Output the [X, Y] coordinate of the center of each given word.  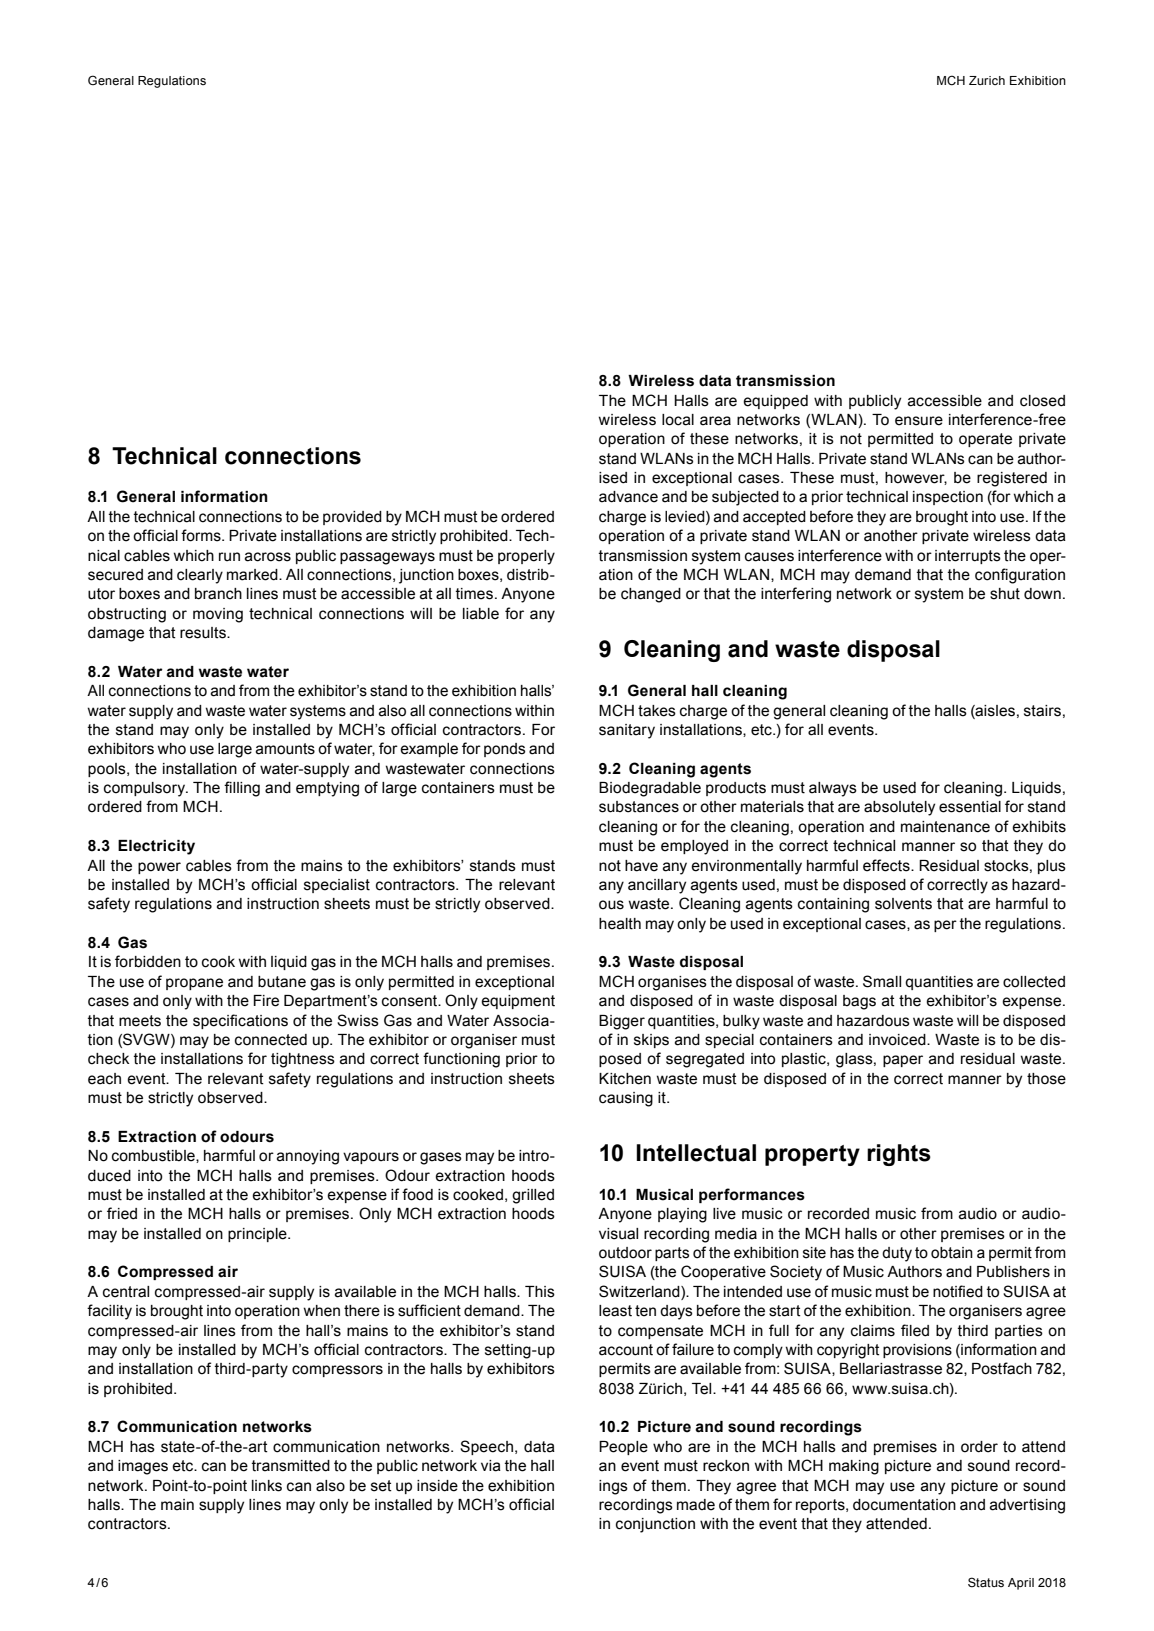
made [696, 1505]
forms [202, 535]
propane [194, 984]
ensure [919, 421]
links [267, 1486]
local [678, 420]
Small [882, 981]
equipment [518, 1002]
